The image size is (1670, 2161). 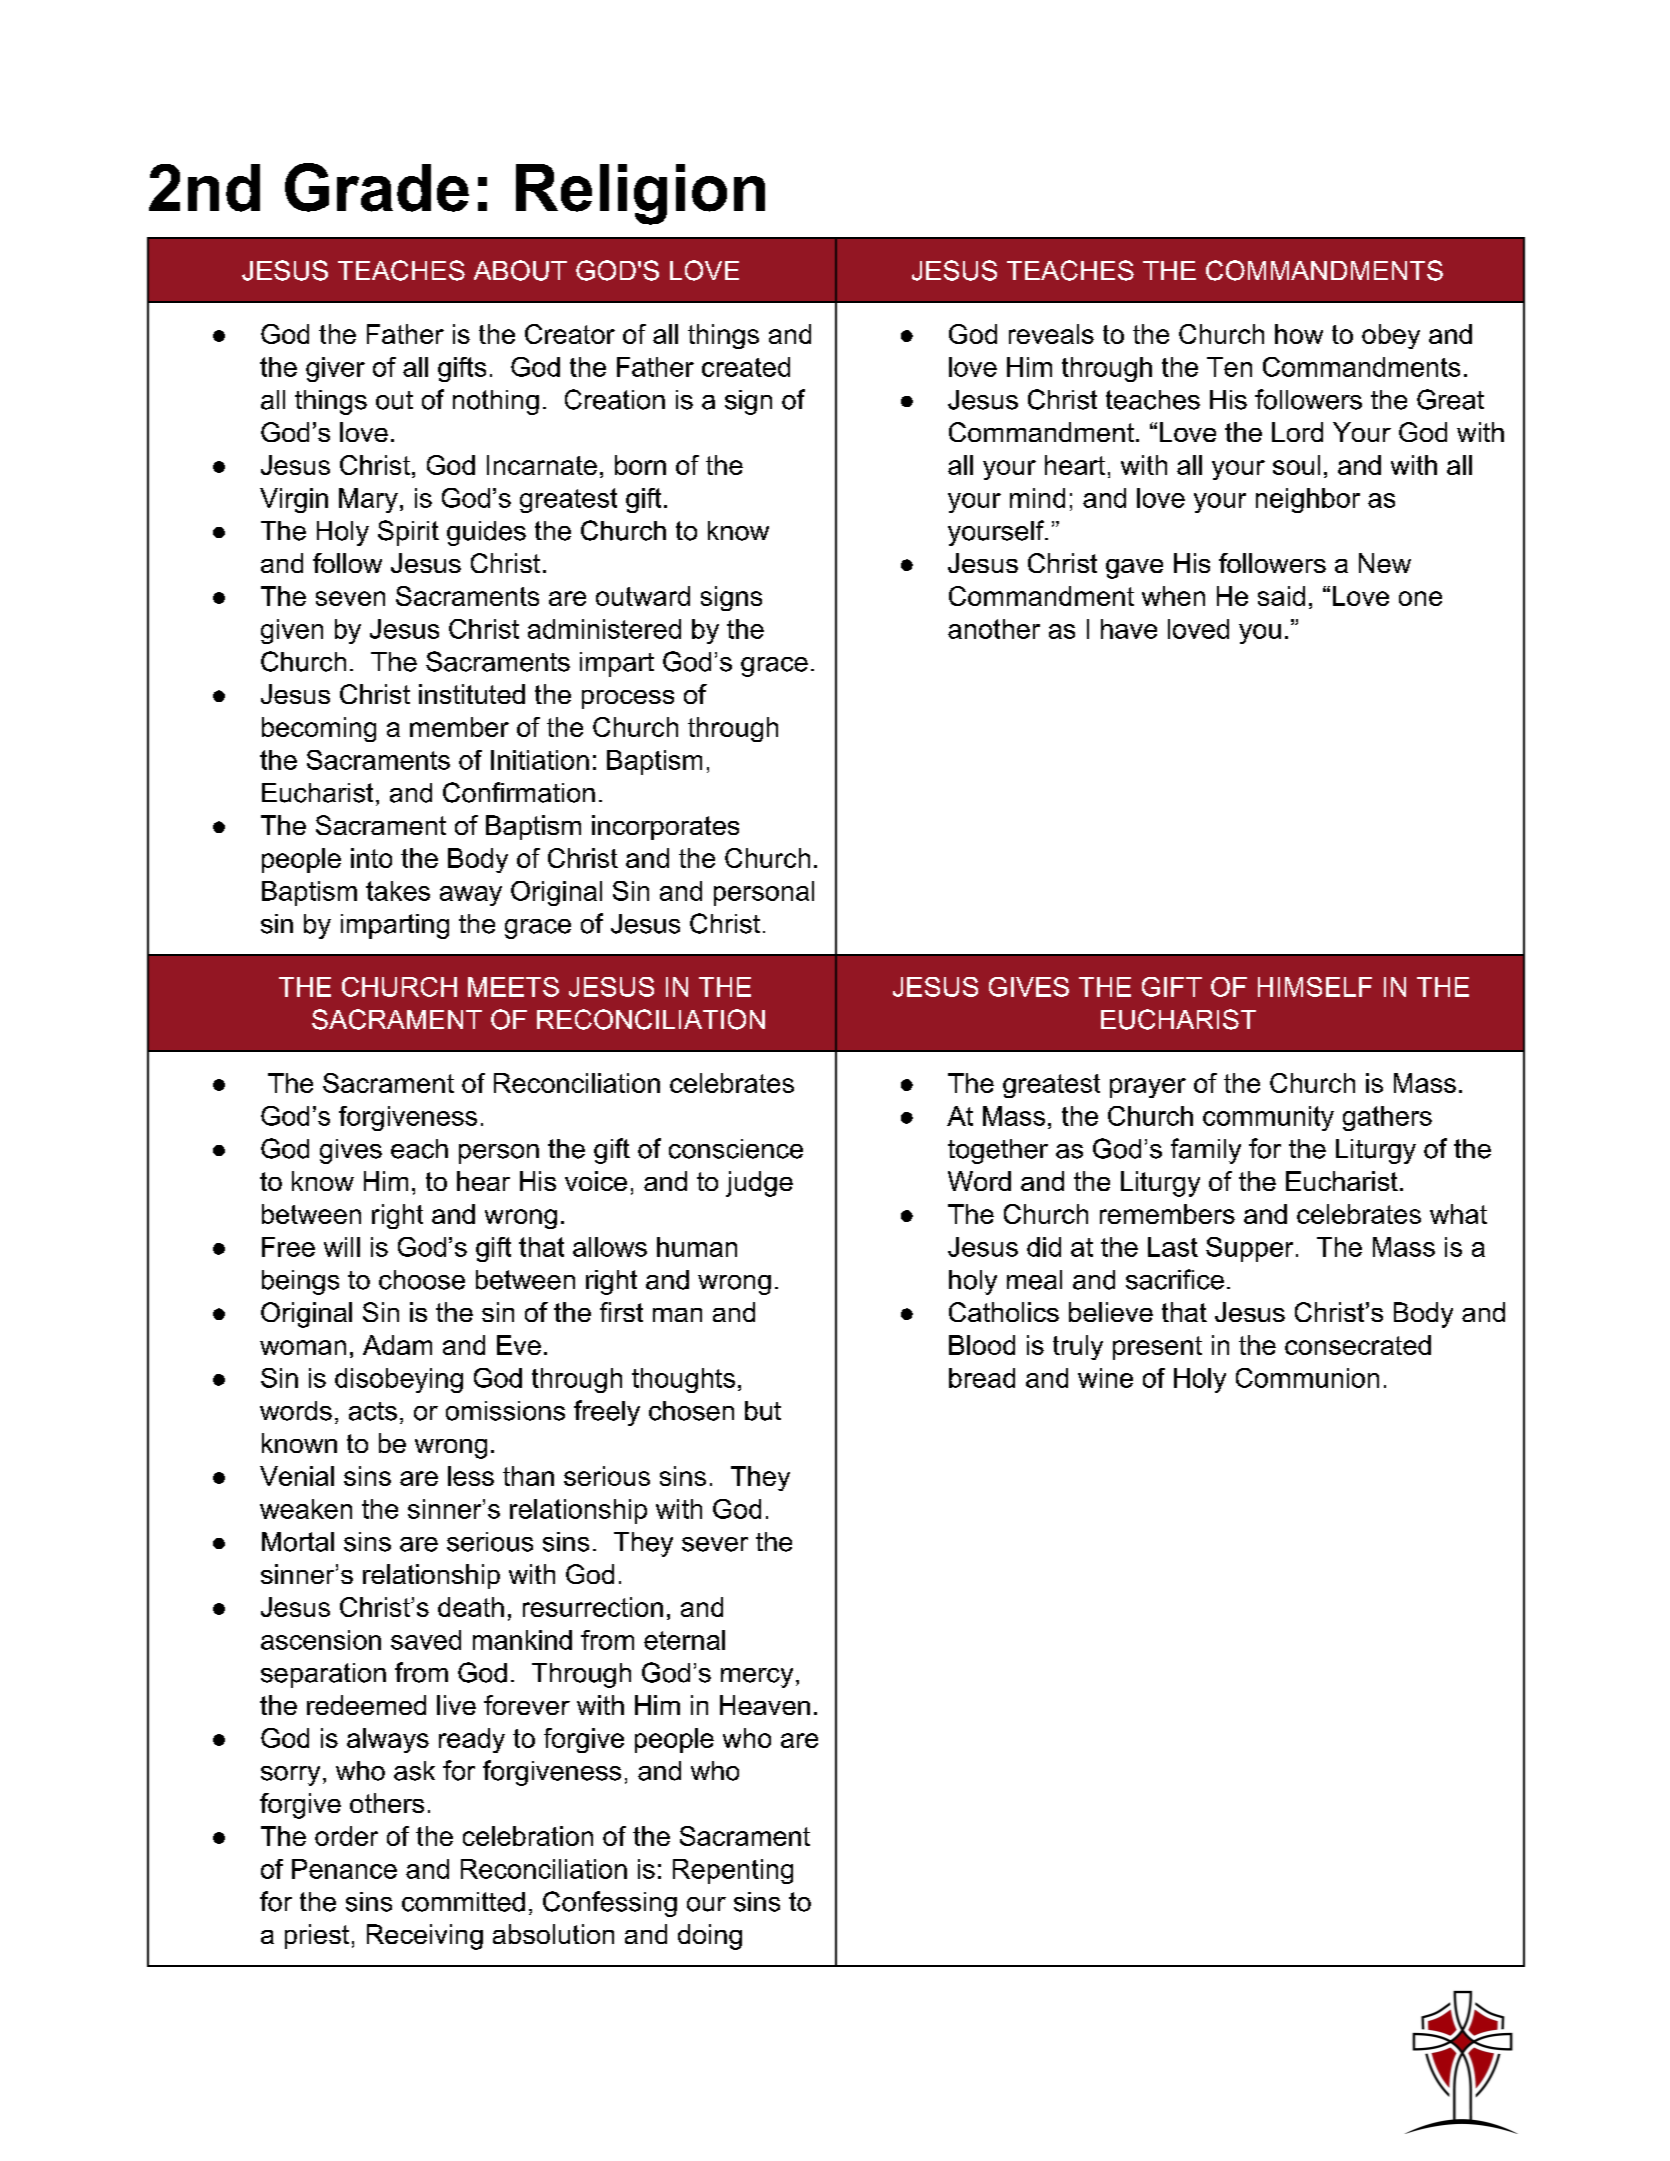 I want to click on created, so click(x=746, y=367).
